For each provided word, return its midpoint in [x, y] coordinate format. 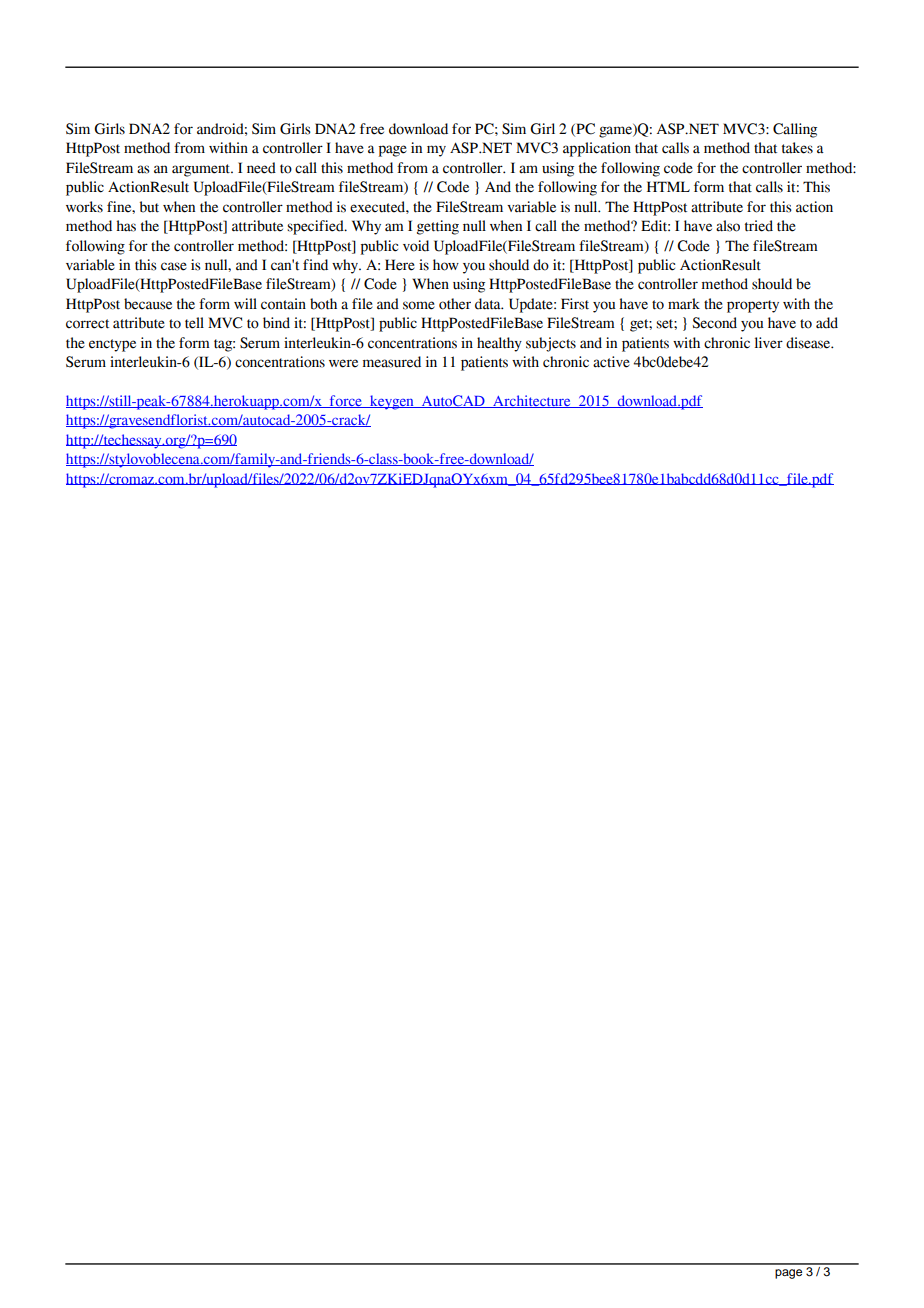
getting [438, 227]
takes [797, 148]
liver [769, 343]
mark [684, 304]
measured [392, 362]
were [343, 363]
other [455, 304]
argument [202, 170]
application [597, 149]
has [126, 226]
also [728, 226]
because [148, 304]
